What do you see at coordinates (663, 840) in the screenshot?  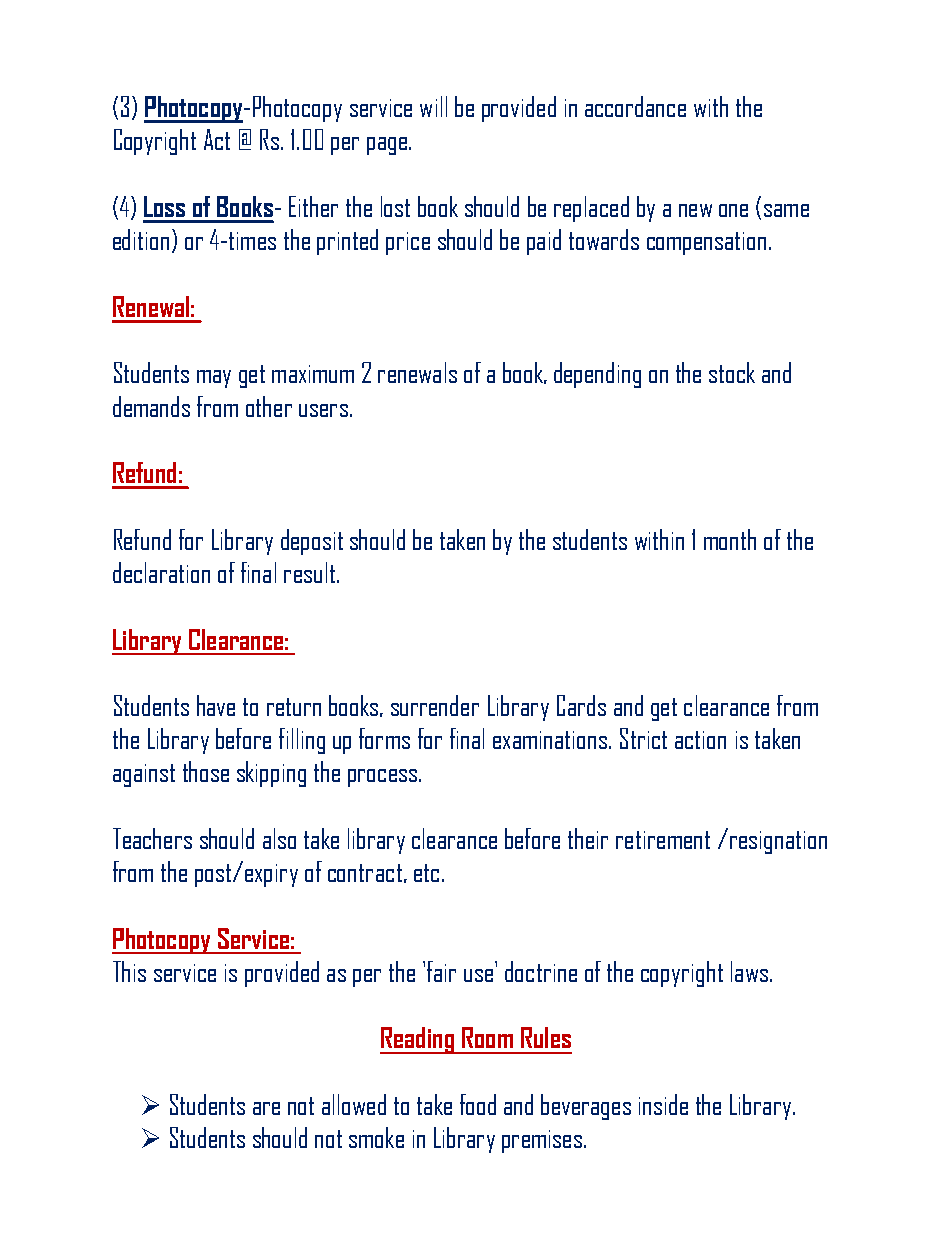 I see `retirement` at bounding box center [663, 840].
